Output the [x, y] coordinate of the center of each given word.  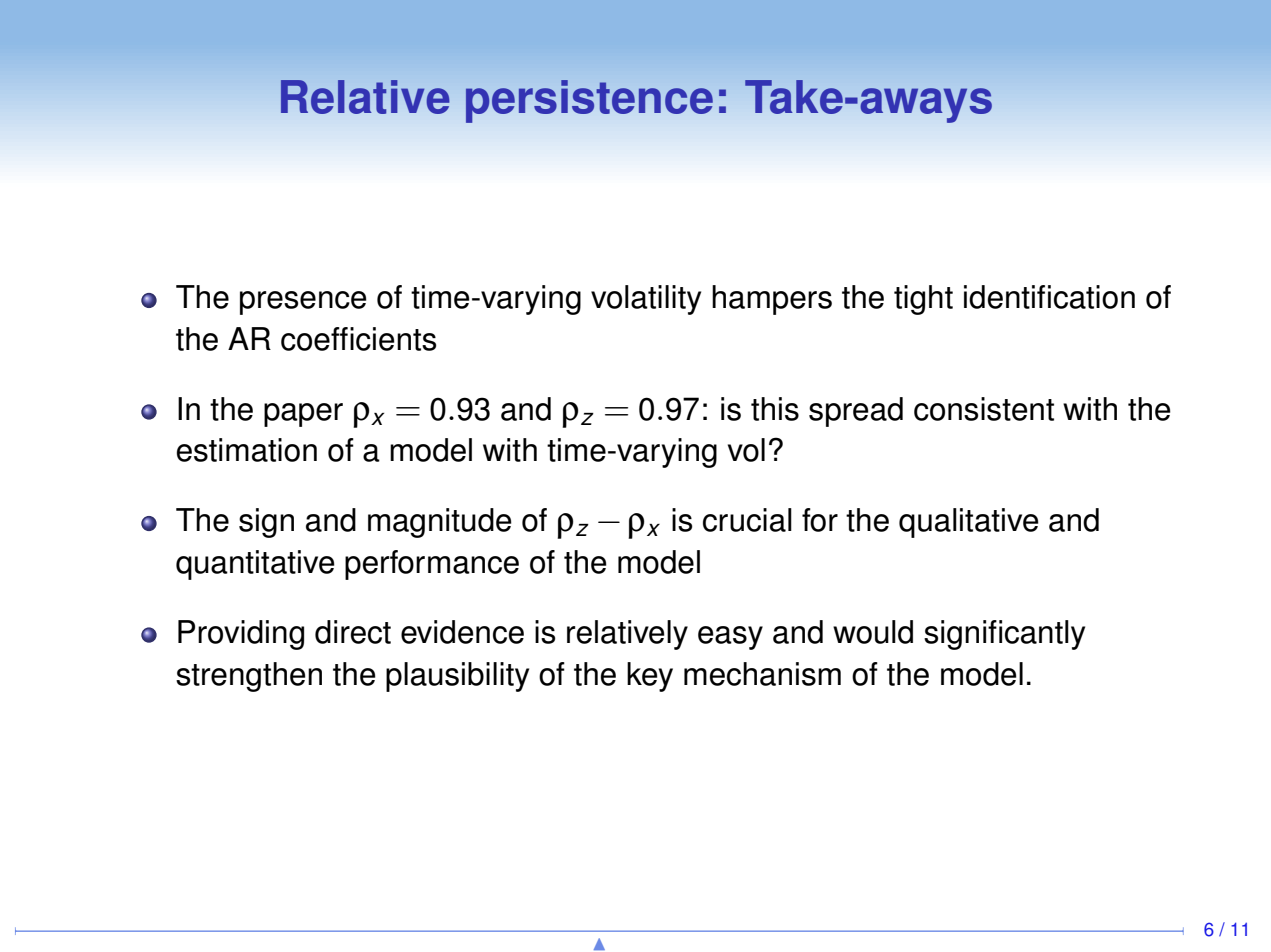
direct [353, 632]
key [650, 677]
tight [923, 300]
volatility [646, 300]
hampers [772, 300]
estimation [247, 450]
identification [1049, 297]
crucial [747, 520]
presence [303, 303]
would [873, 632]
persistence [589, 101]
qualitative [969, 523]
